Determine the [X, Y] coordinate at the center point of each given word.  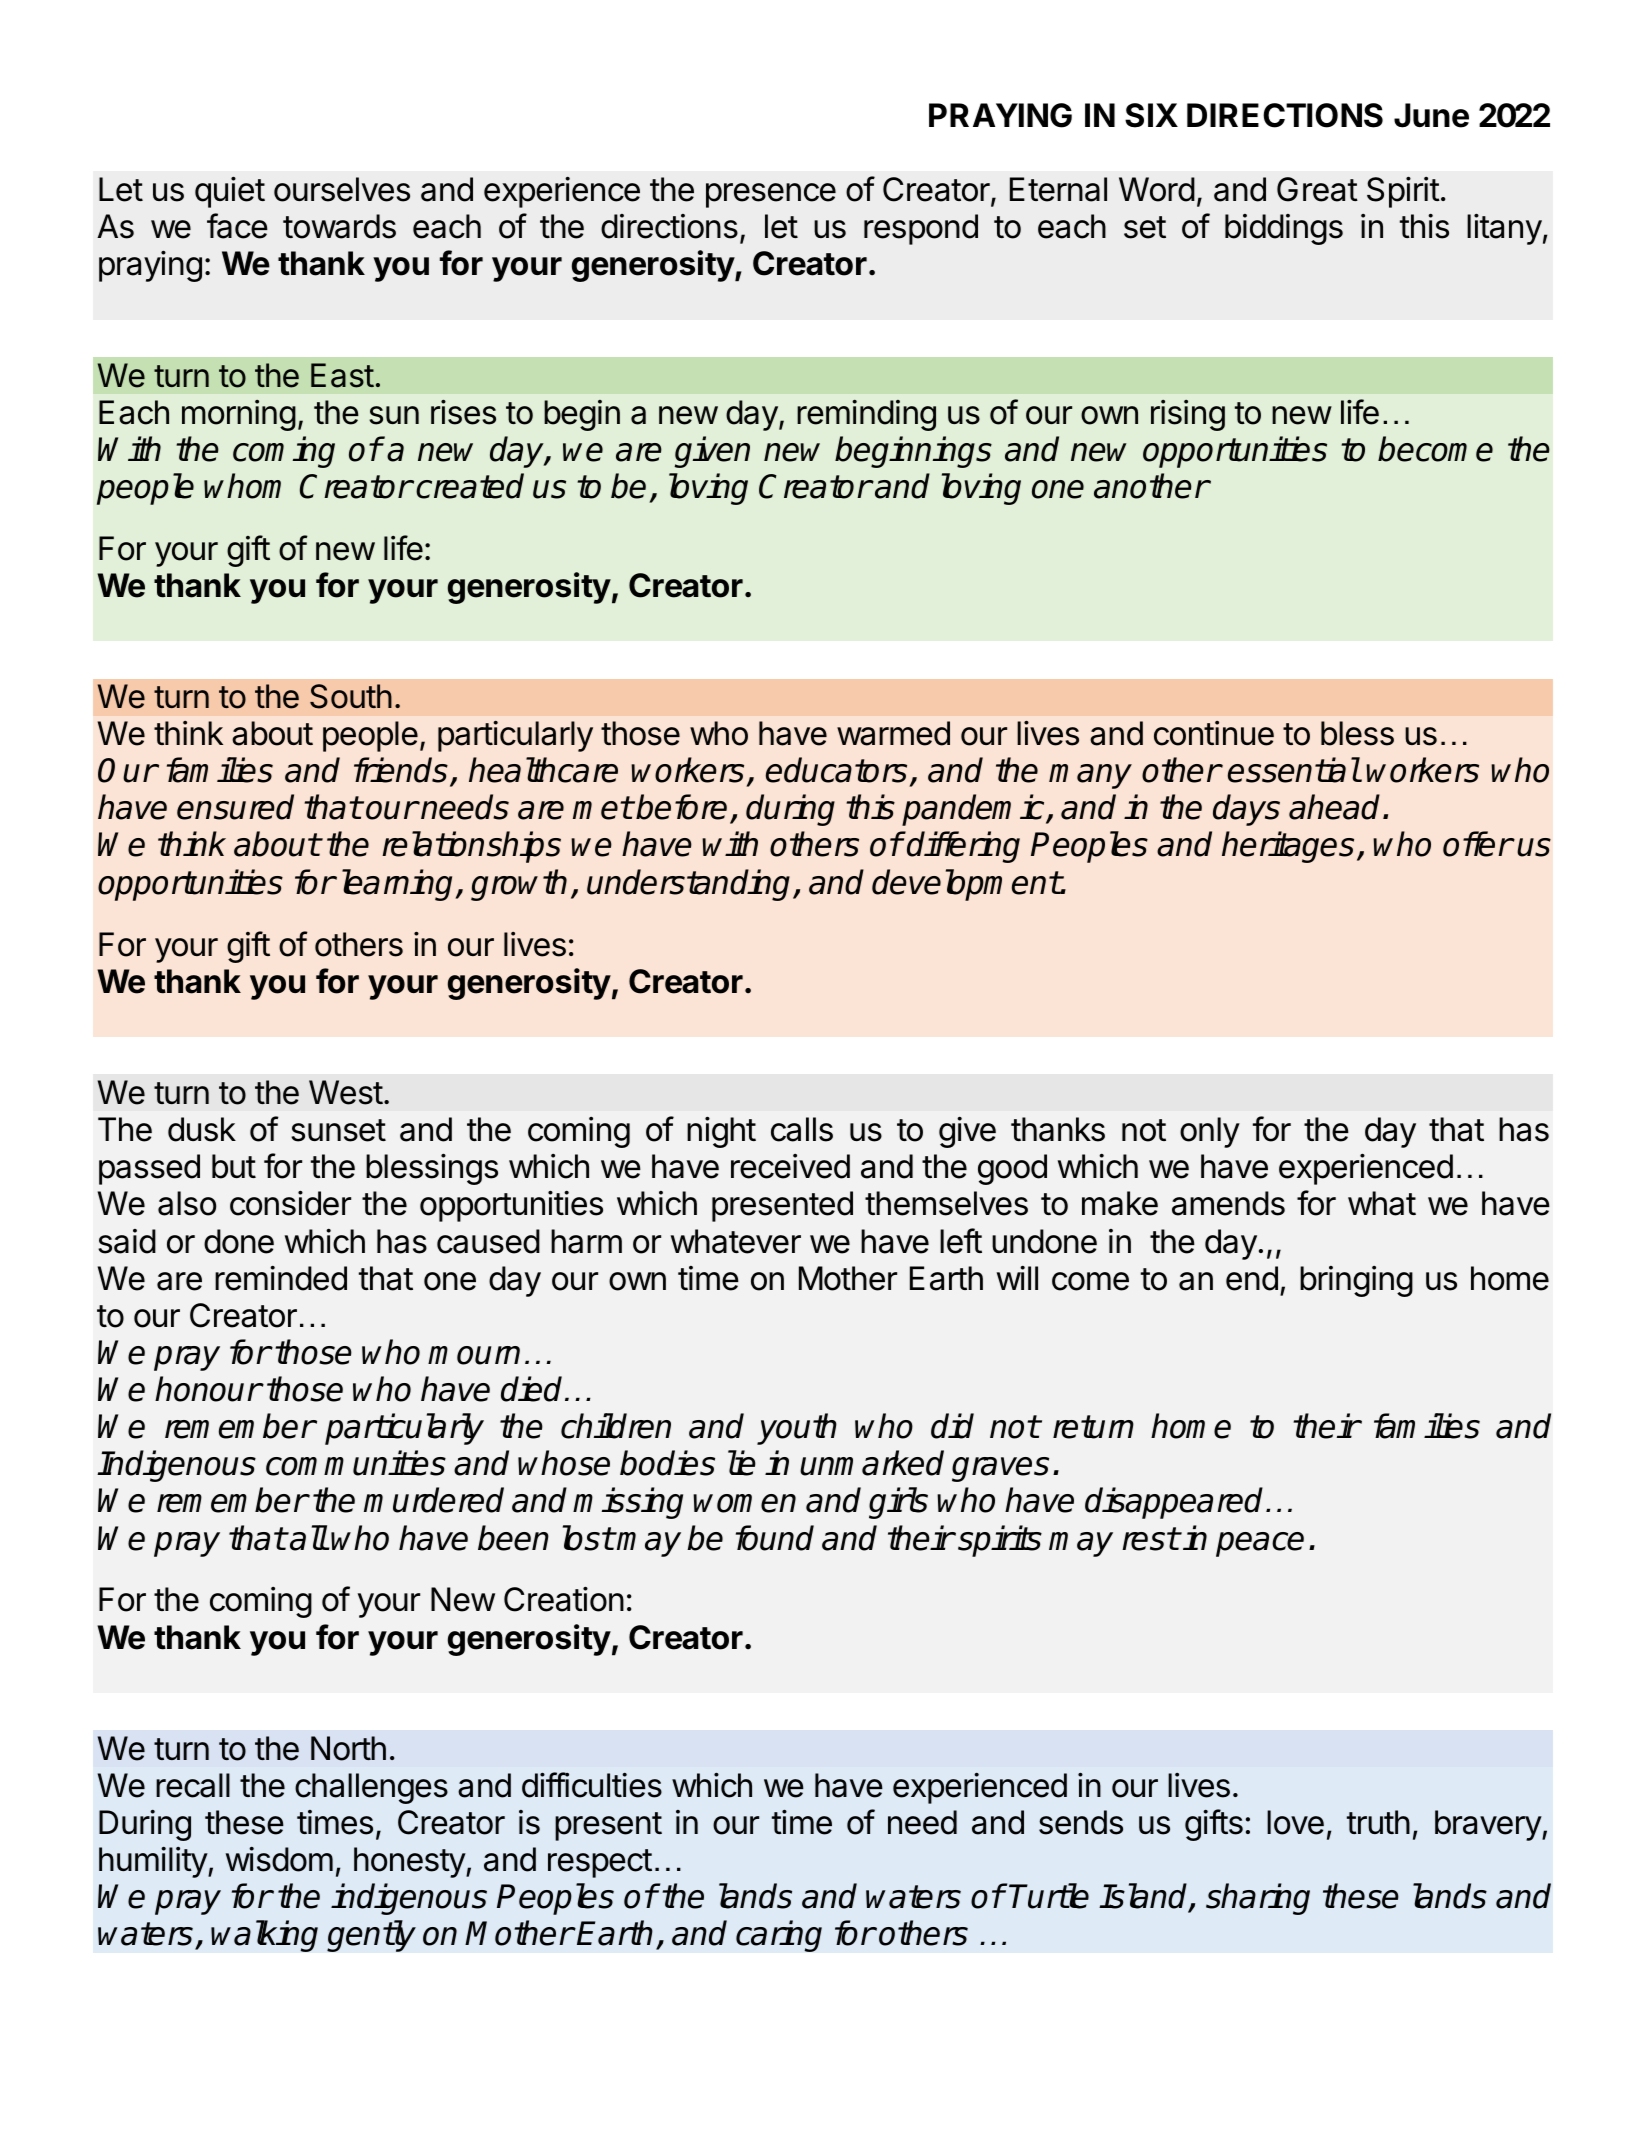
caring [779, 1936]
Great [1317, 189]
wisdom [279, 1859]
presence [771, 195]
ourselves [342, 189]
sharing [1258, 1899]
